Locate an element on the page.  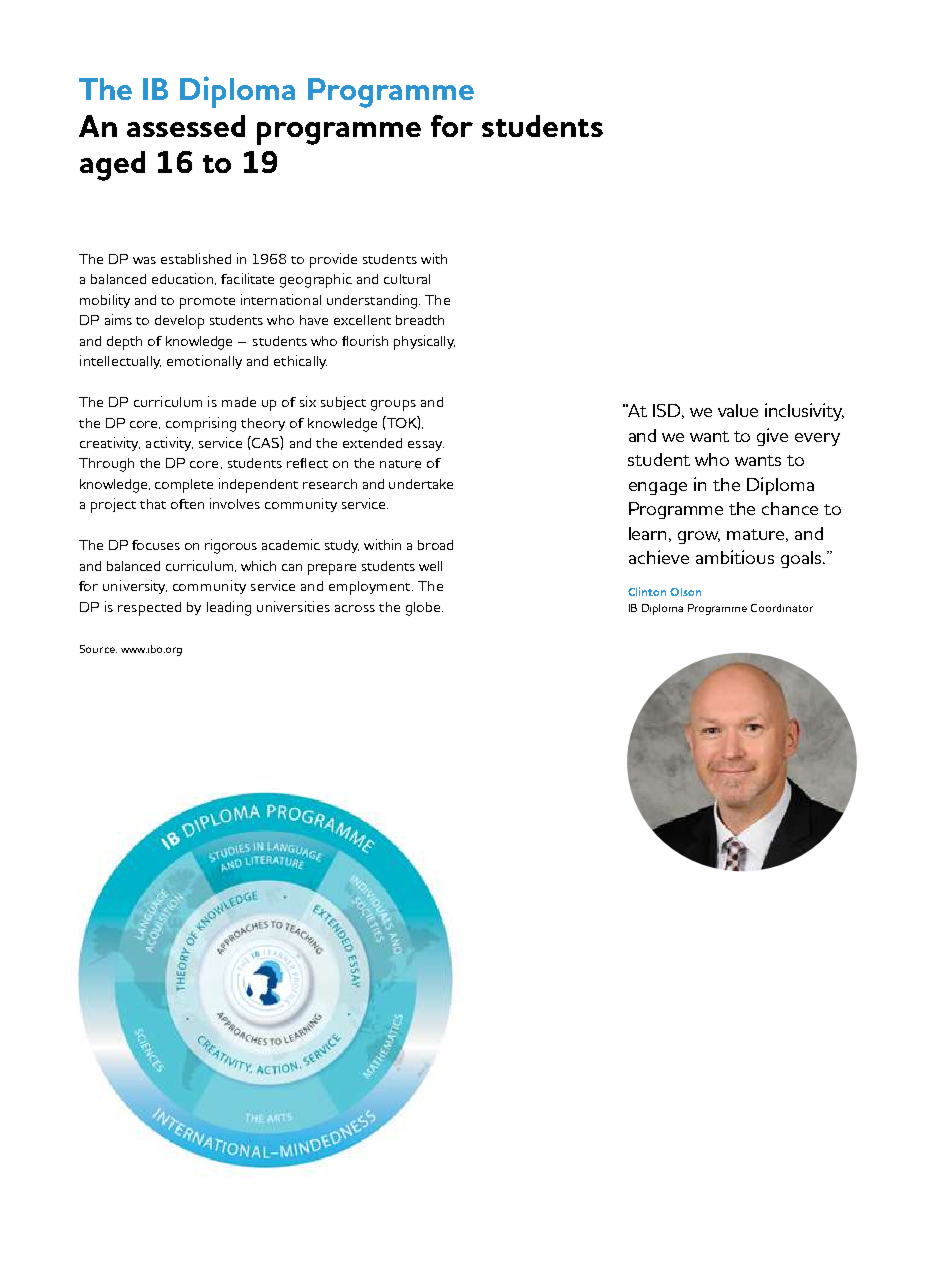
engage is located at coordinates (658, 488).
